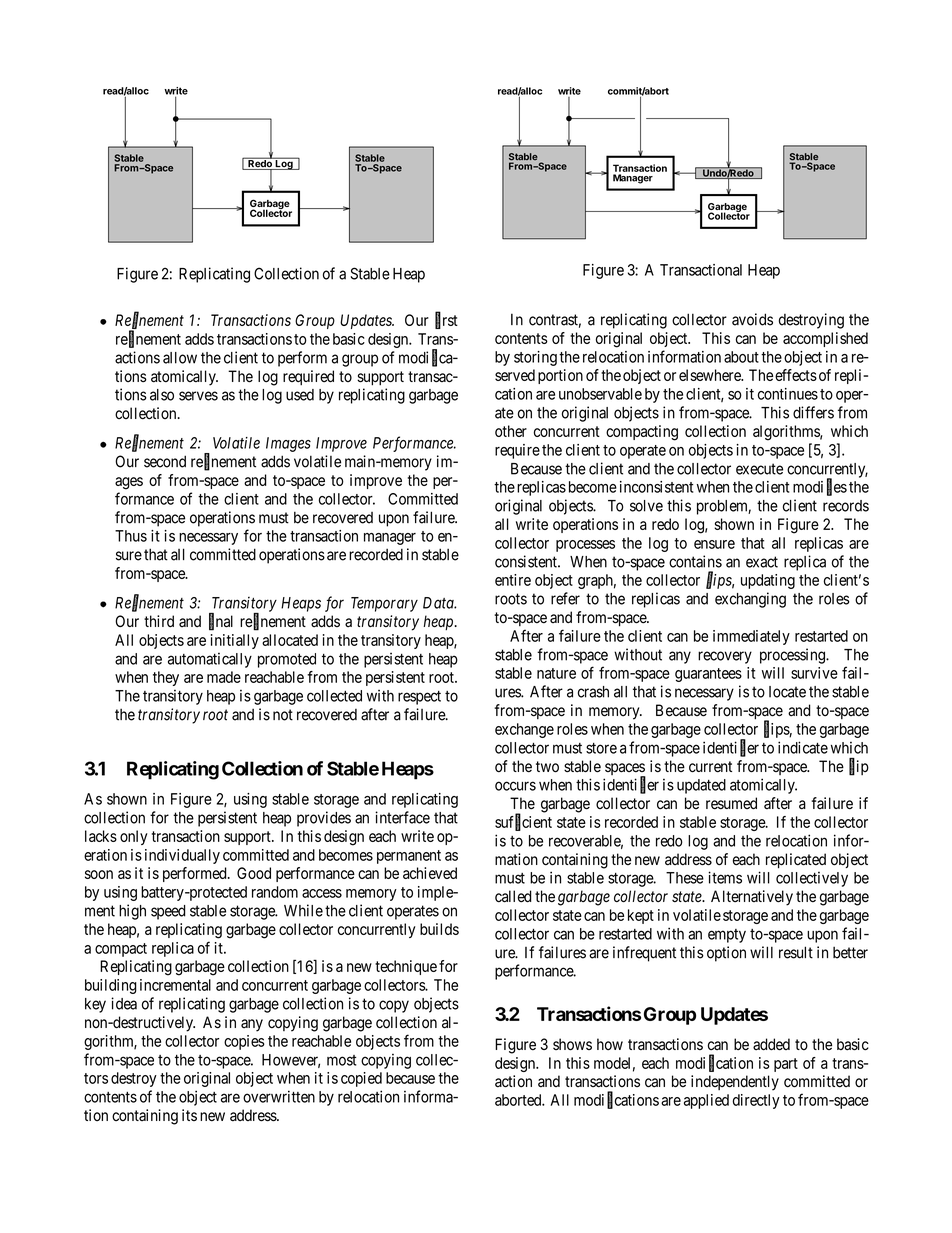  What do you see at coordinates (741, 357) in the screenshot?
I see `about` at bounding box center [741, 357].
